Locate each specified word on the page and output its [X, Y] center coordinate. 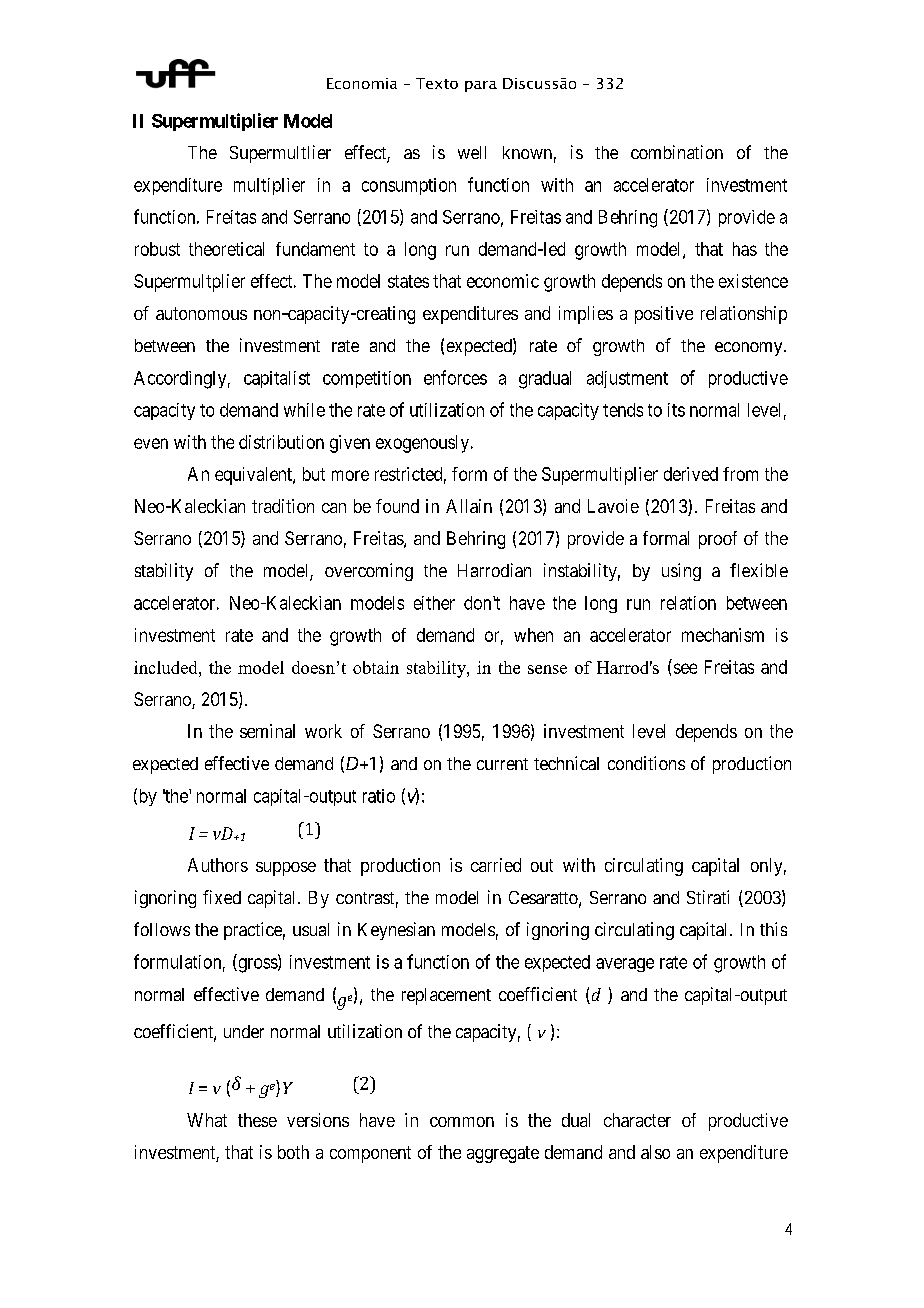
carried [496, 865]
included [167, 667]
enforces [455, 377]
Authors [218, 865]
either [434, 603]
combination [677, 152]
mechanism [723, 635]
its [676, 410]
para [481, 86]
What [207, 1120]
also [655, 1152]
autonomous [201, 313]
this [773, 929]
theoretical [226, 249]
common [462, 1122]
